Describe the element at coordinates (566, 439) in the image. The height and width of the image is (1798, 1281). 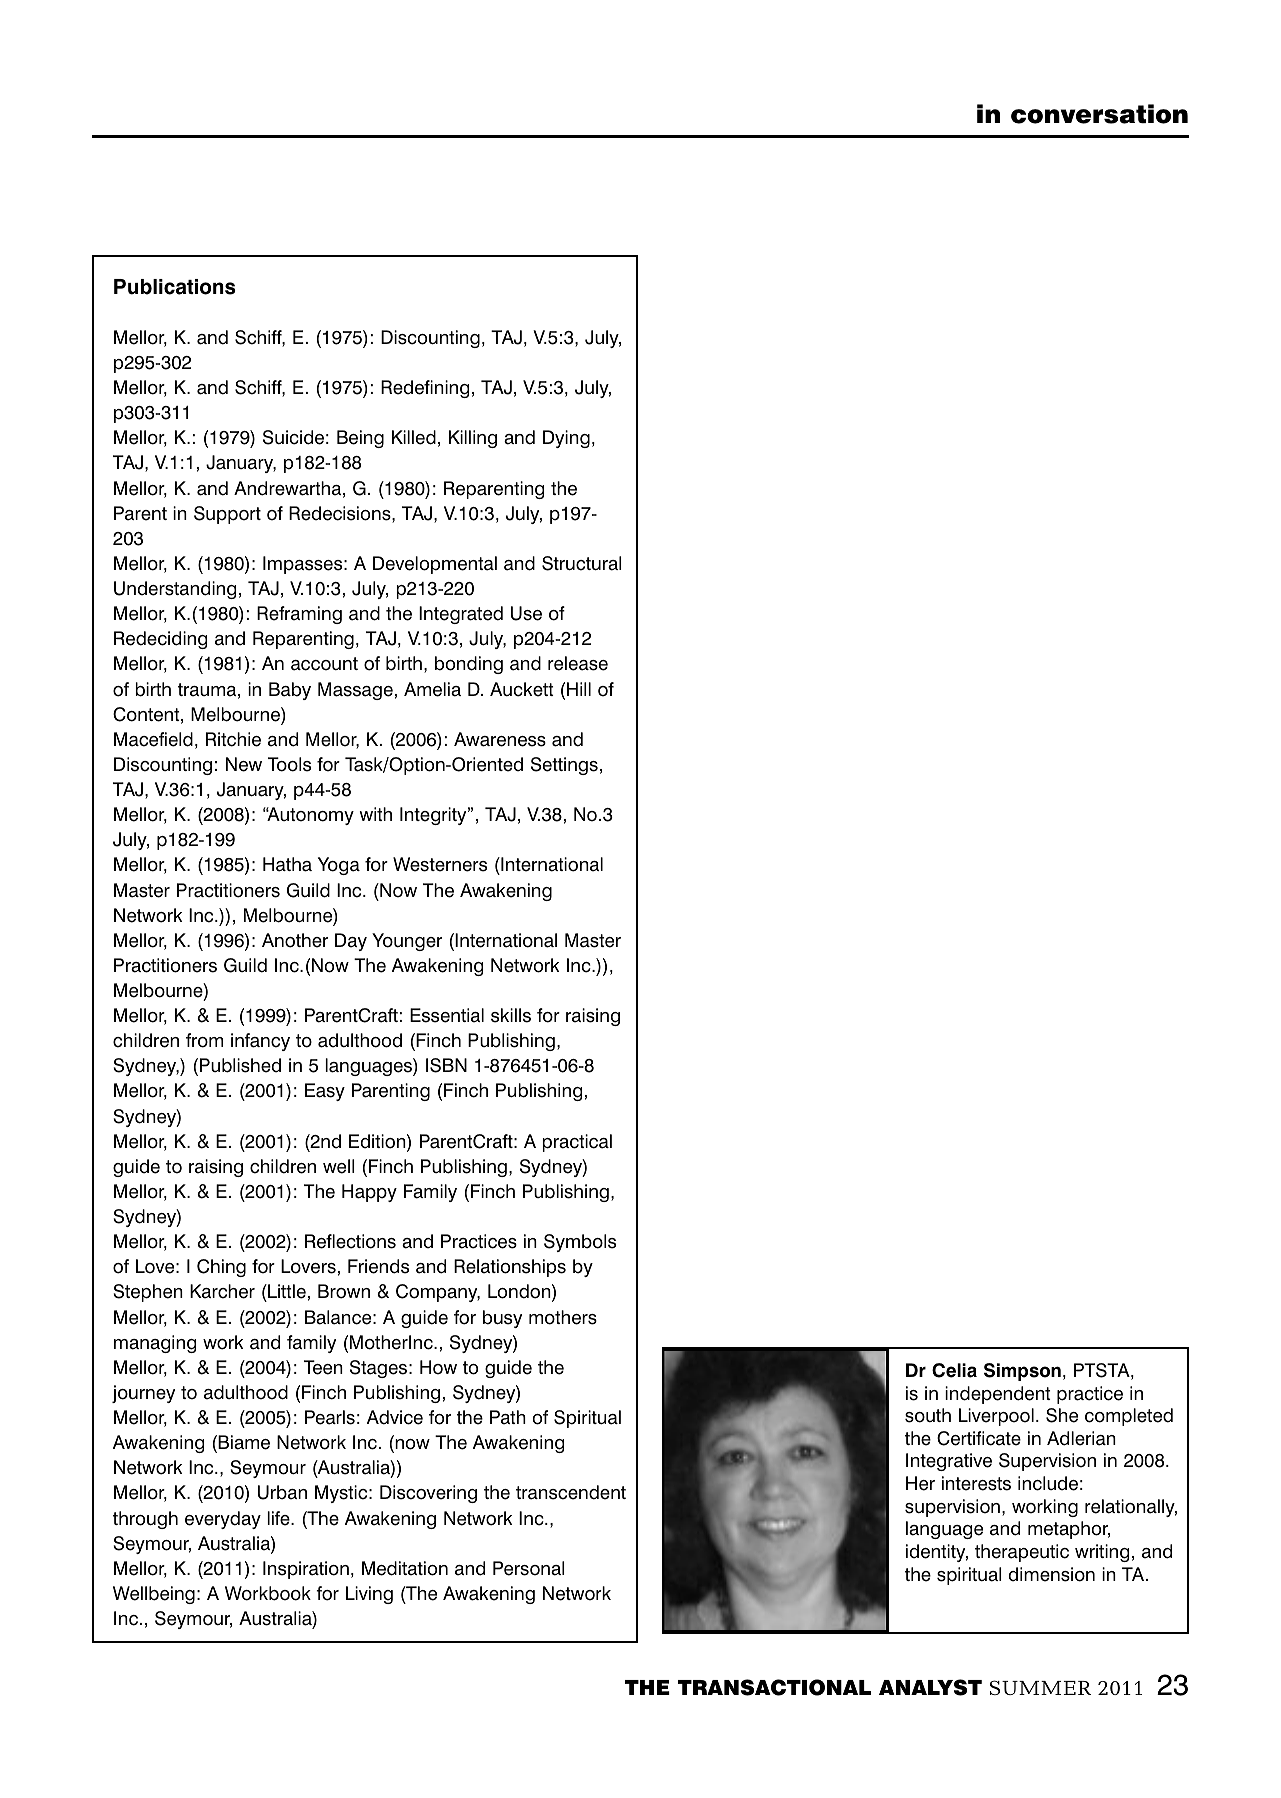
I see `Dying` at that location.
